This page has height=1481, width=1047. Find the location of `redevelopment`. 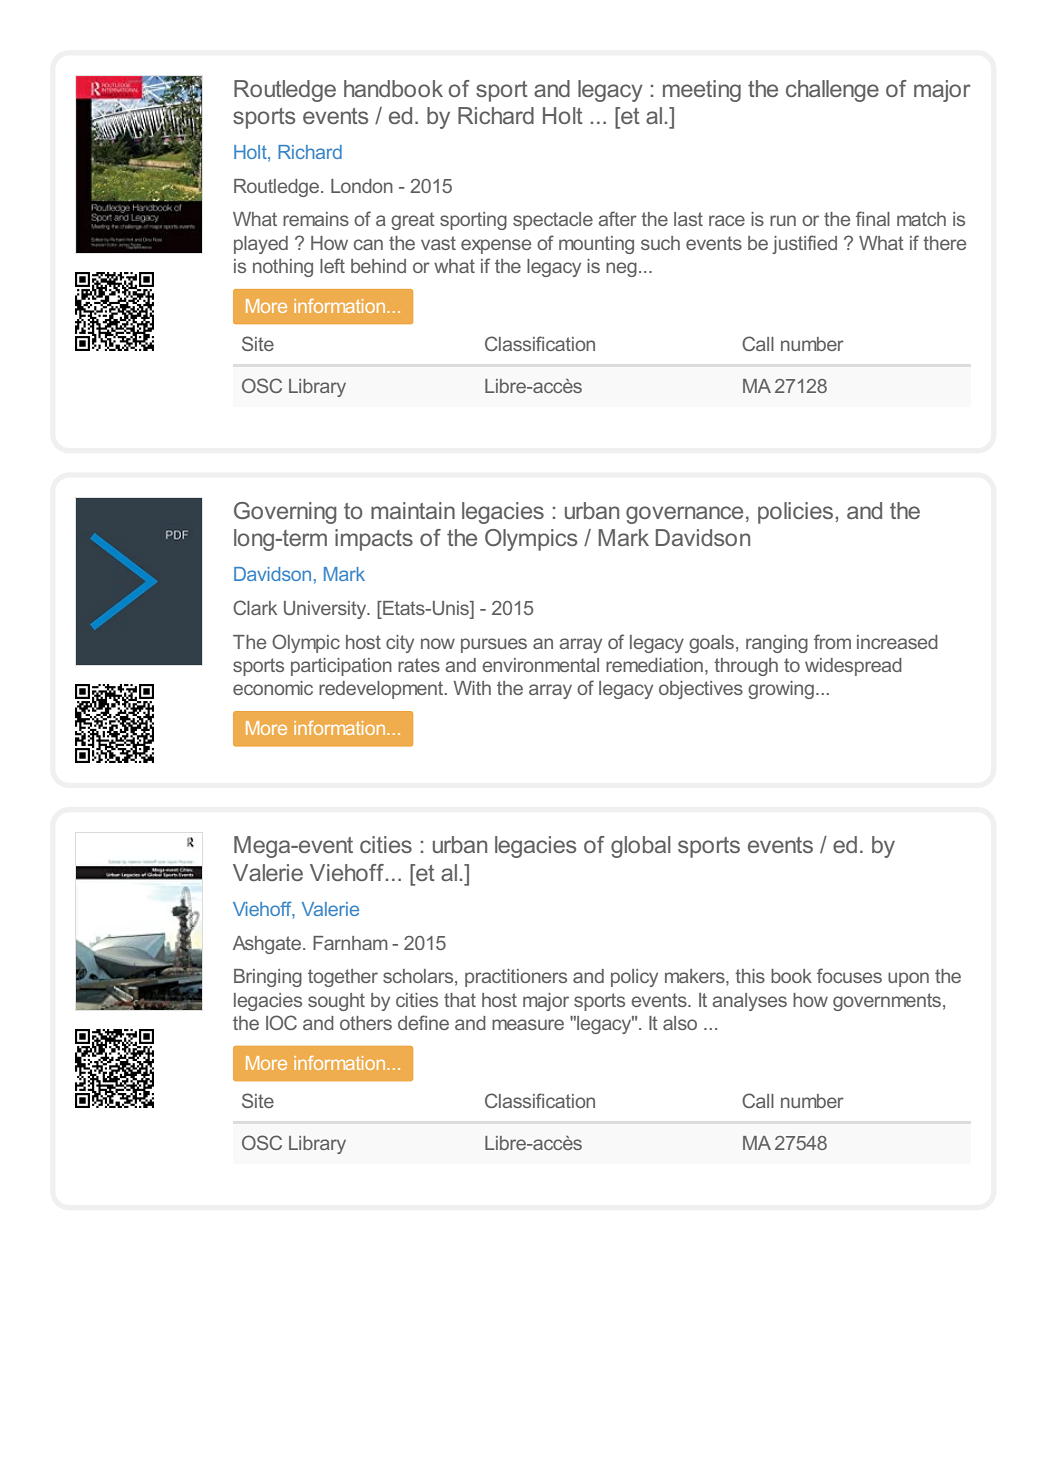

redevelopment is located at coordinates (382, 690).
